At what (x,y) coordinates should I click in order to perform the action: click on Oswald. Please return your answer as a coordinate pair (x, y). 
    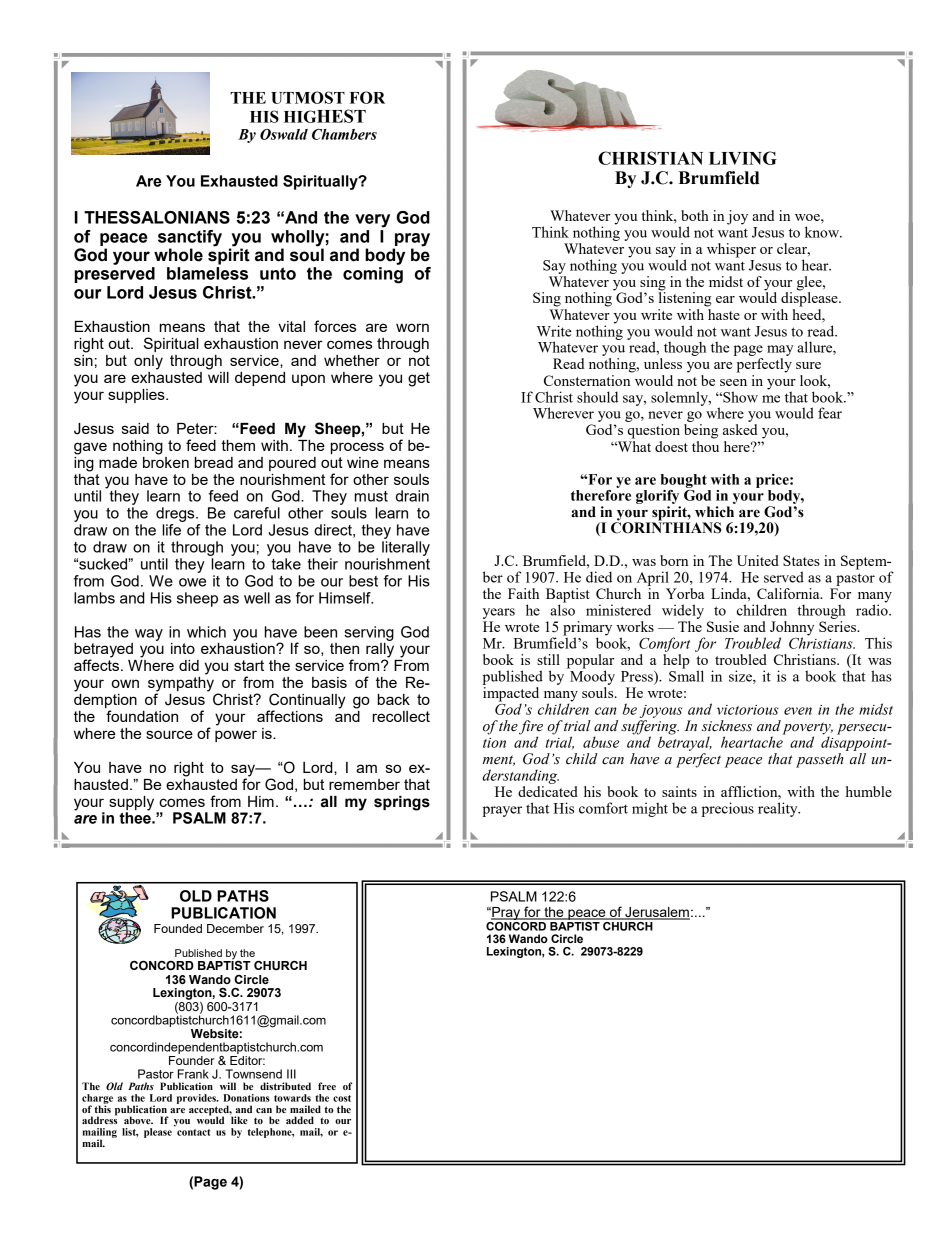
    Looking at the image, I should click on (284, 134).
